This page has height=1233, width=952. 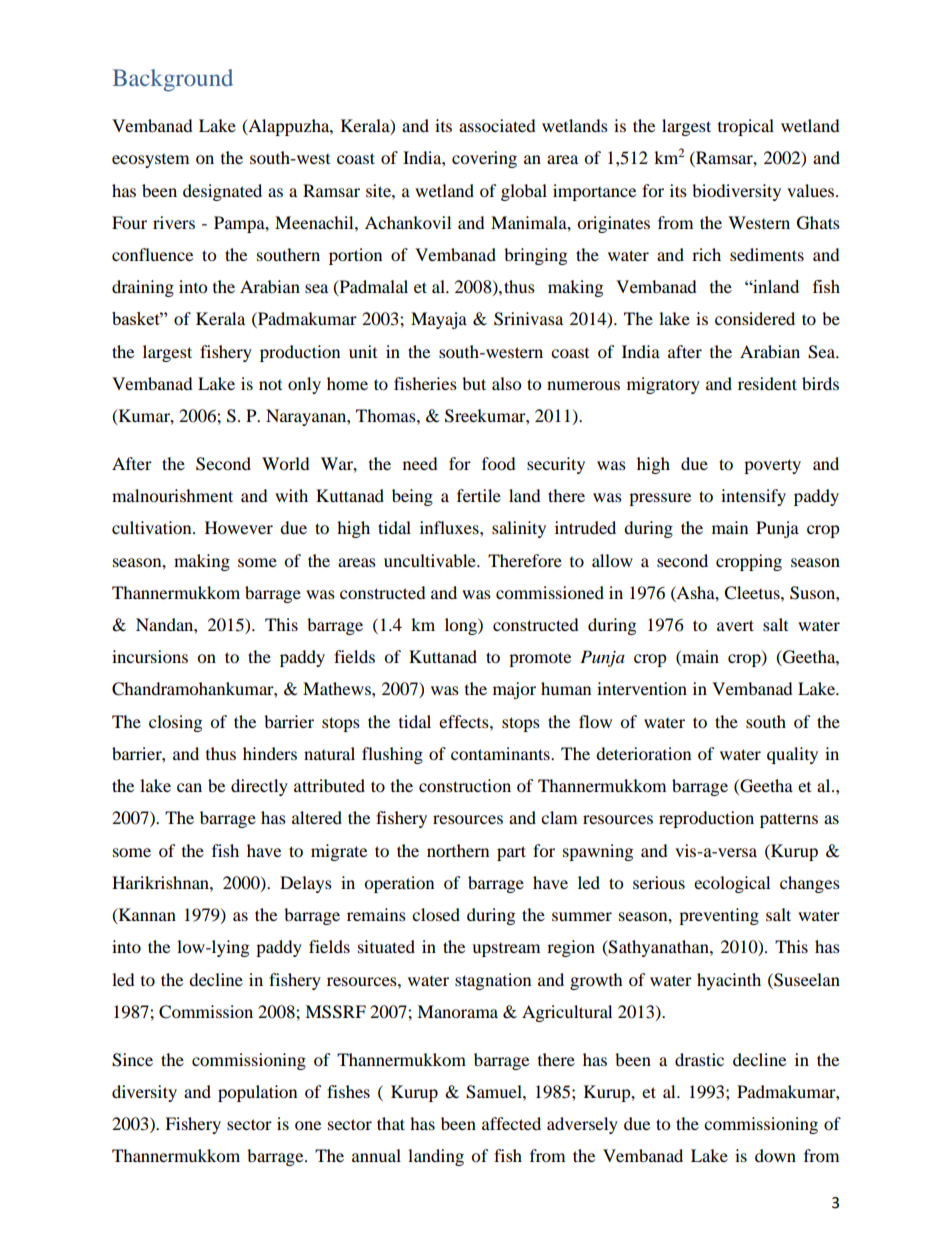 What do you see at coordinates (497, 125) in the page?
I see `associated` at bounding box center [497, 125].
